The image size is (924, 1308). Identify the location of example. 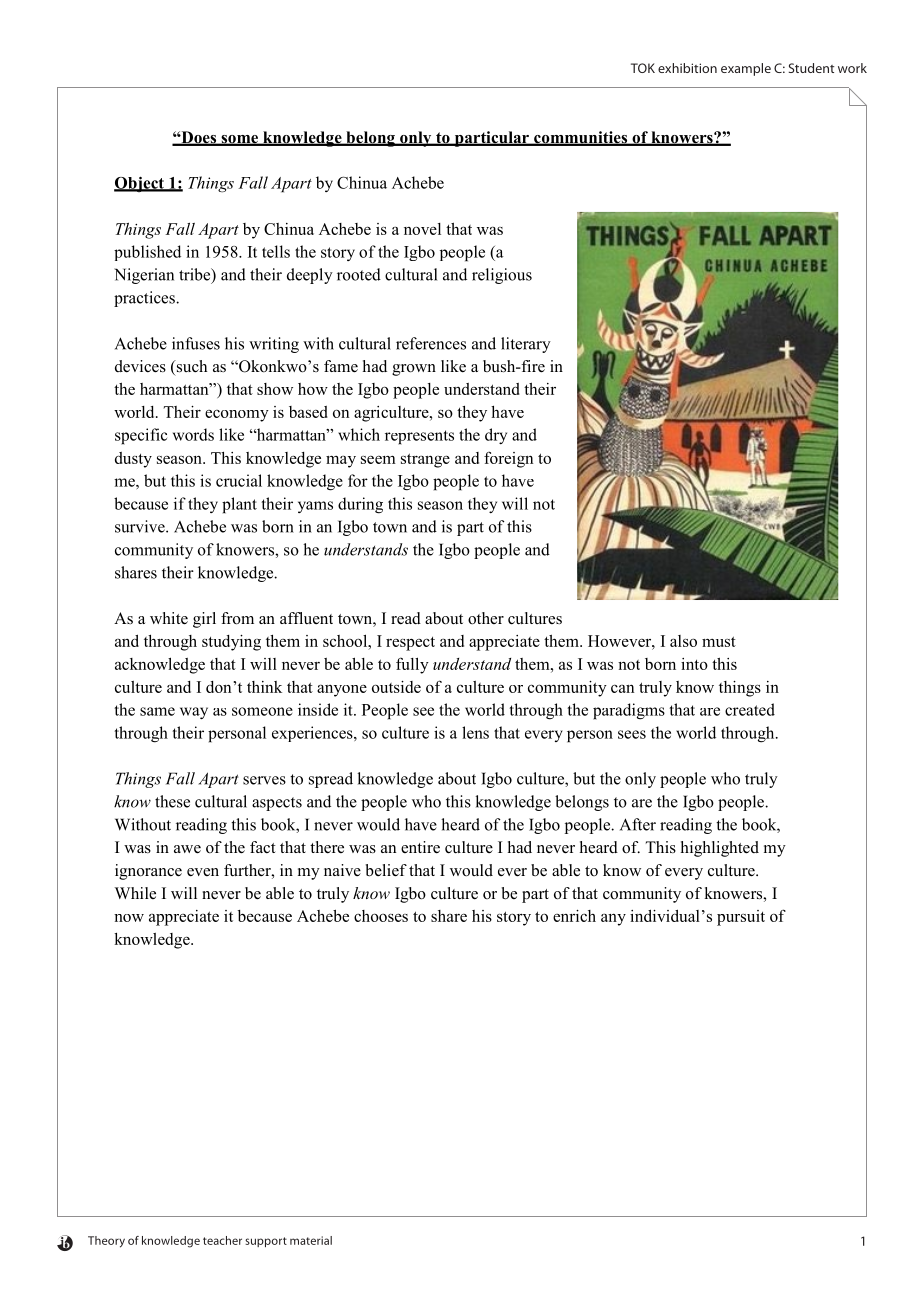
(746, 69).
